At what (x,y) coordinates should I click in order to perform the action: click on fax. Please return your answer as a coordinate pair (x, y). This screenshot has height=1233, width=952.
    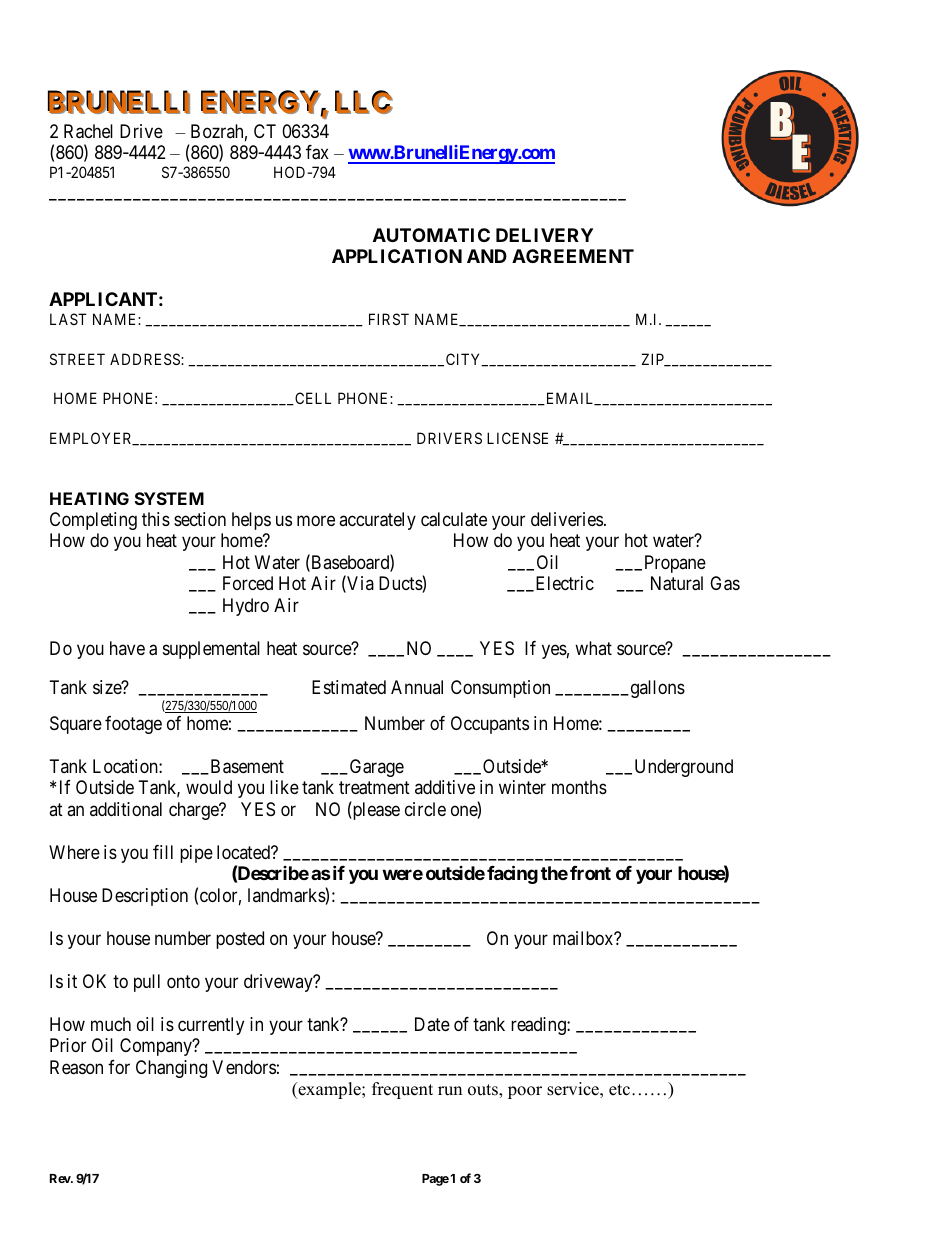
    Looking at the image, I should click on (317, 152).
